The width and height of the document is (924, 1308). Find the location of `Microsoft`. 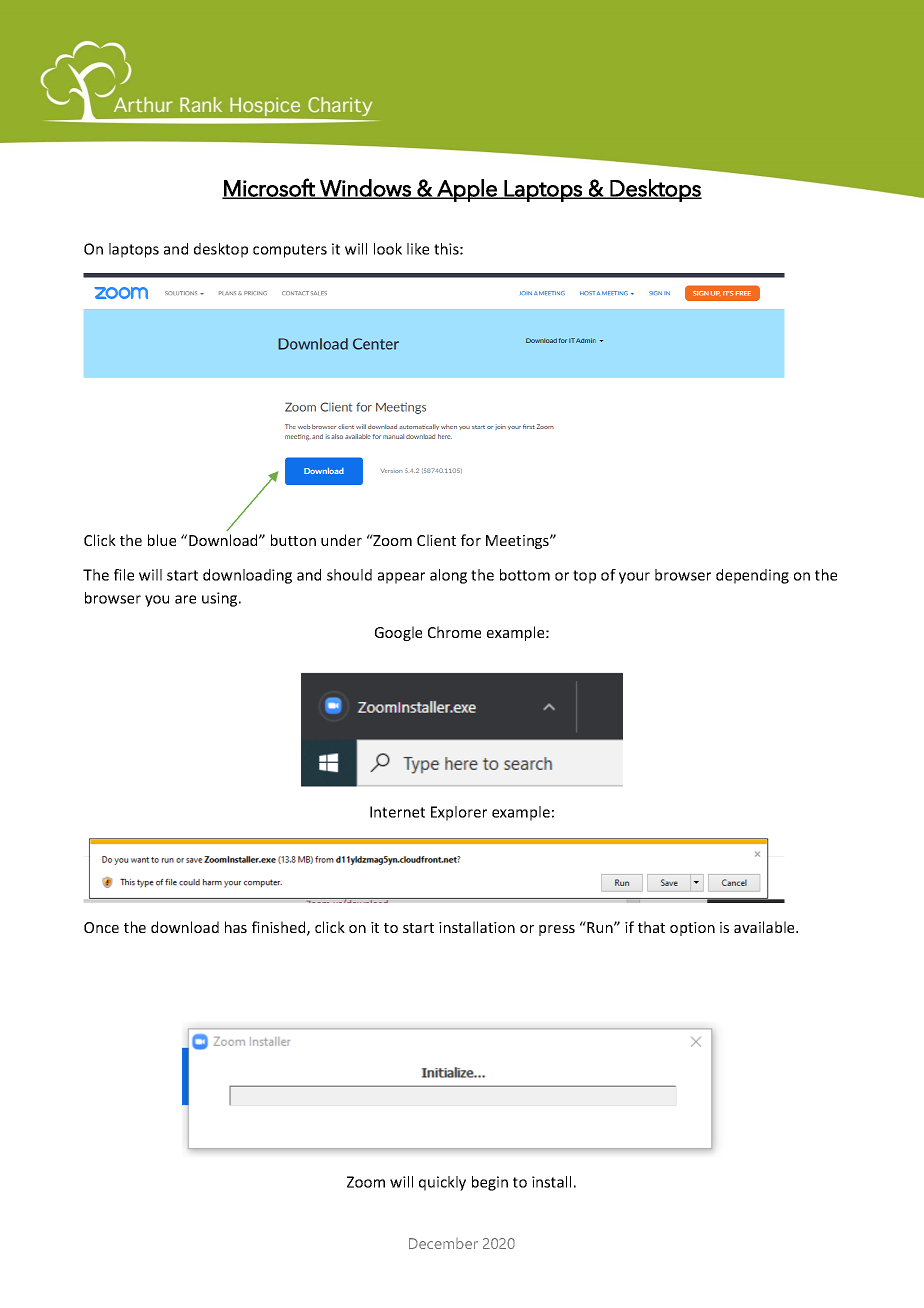

Microsoft is located at coordinates (269, 188).
